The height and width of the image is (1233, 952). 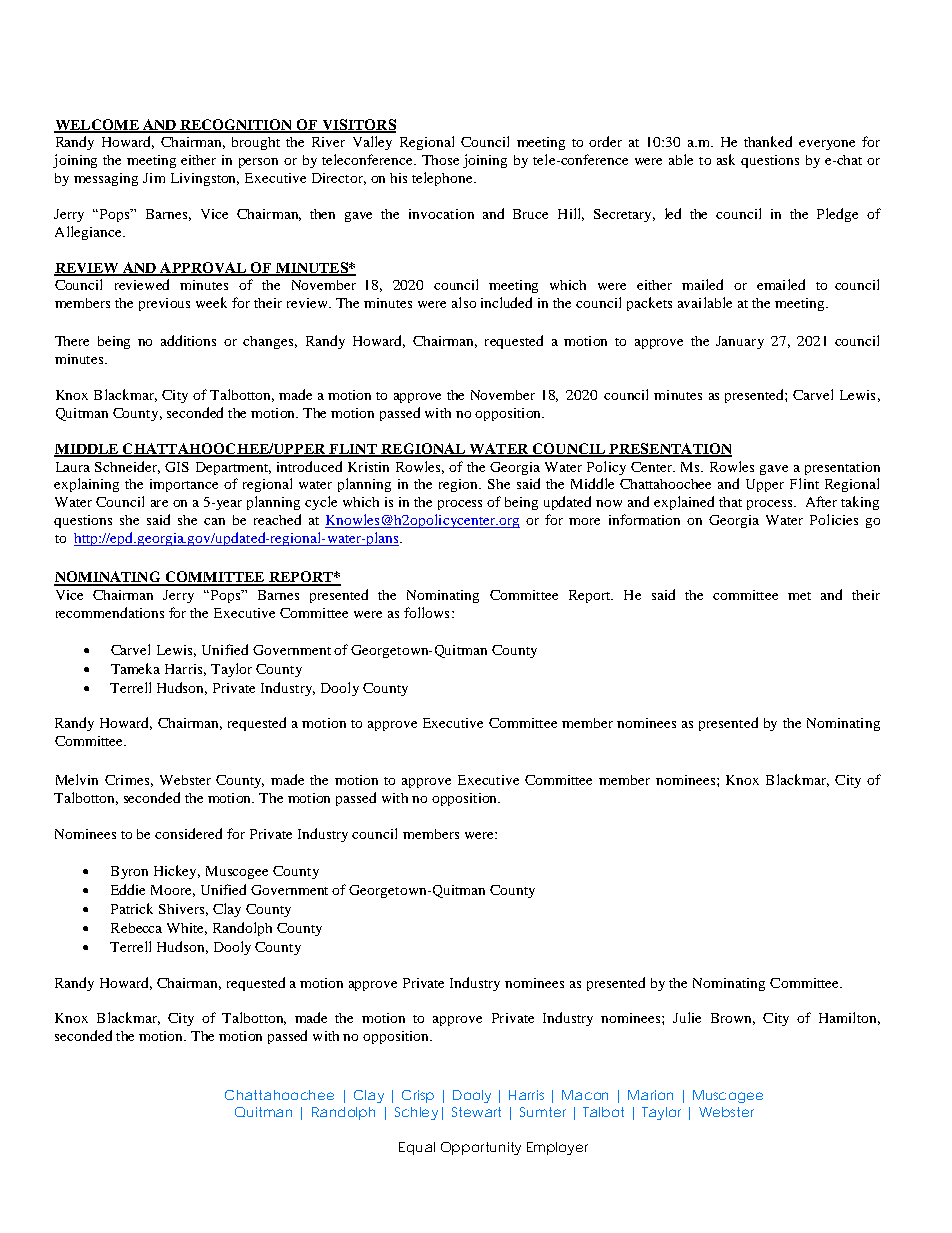 What do you see at coordinates (418, 1096) in the image?
I see `Crisp` at bounding box center [418, 1096].
